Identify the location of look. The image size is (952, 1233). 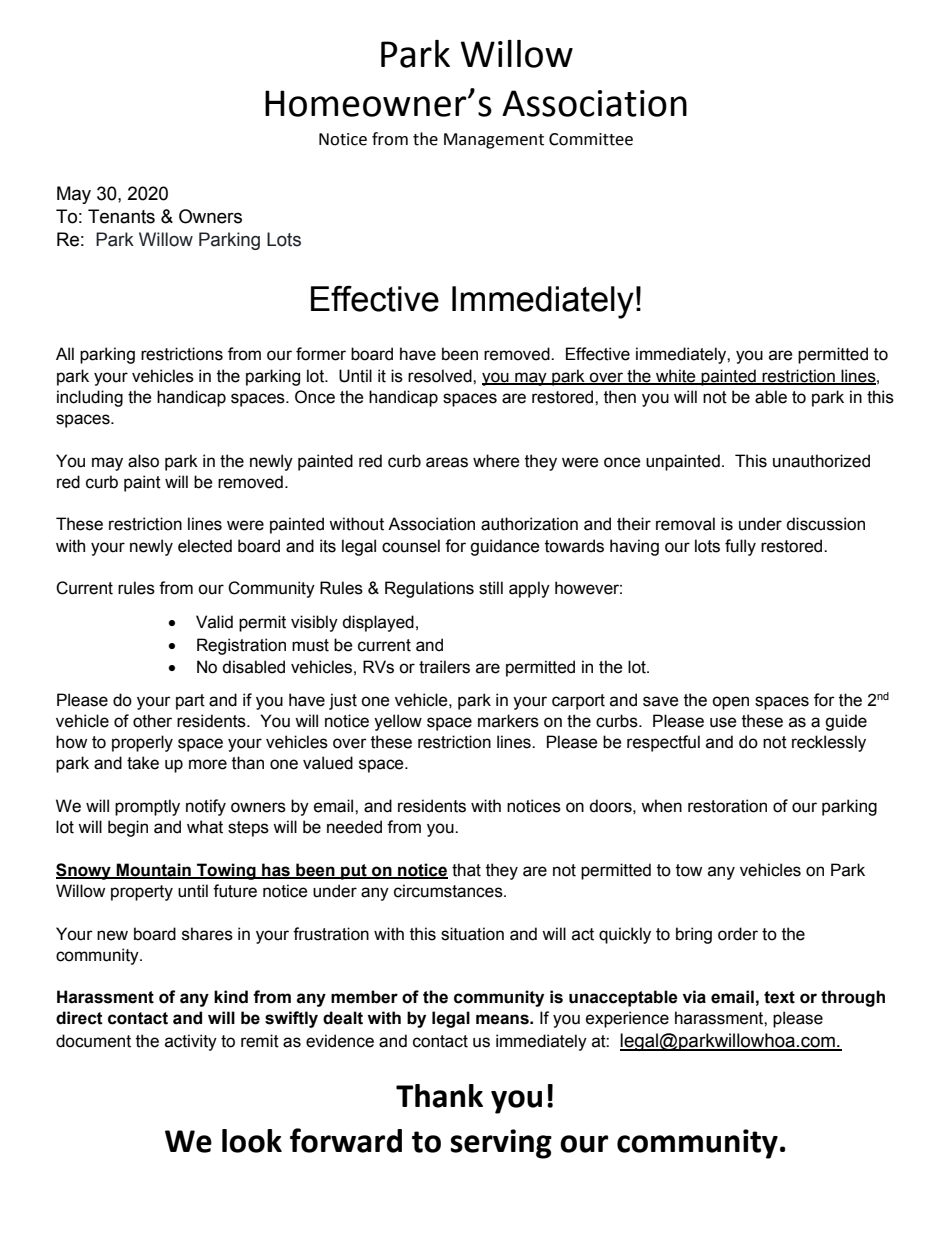
(252, 1141).
